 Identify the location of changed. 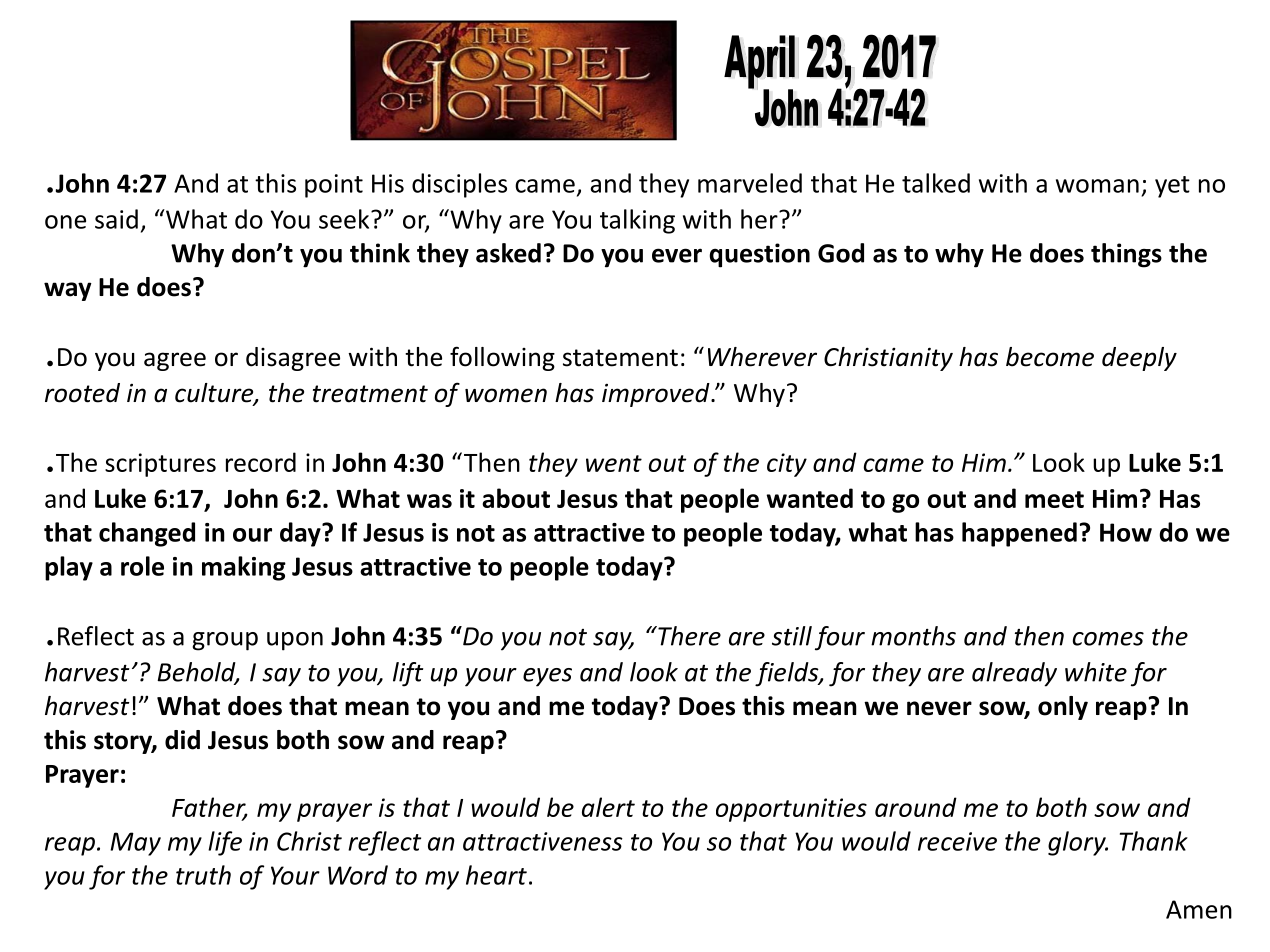
(147, 534).
